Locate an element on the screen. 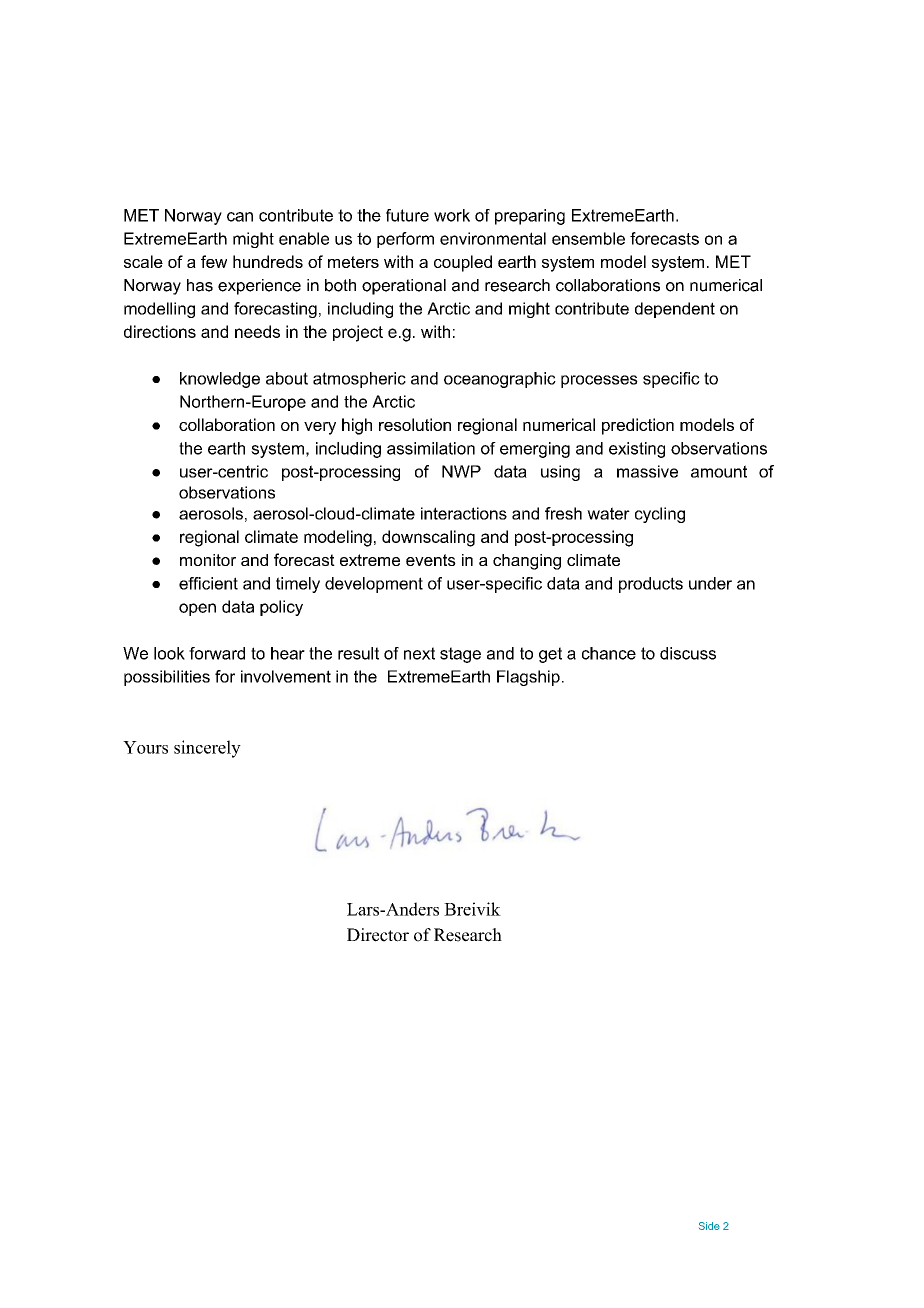  products is located at coordinates (651, 585).
